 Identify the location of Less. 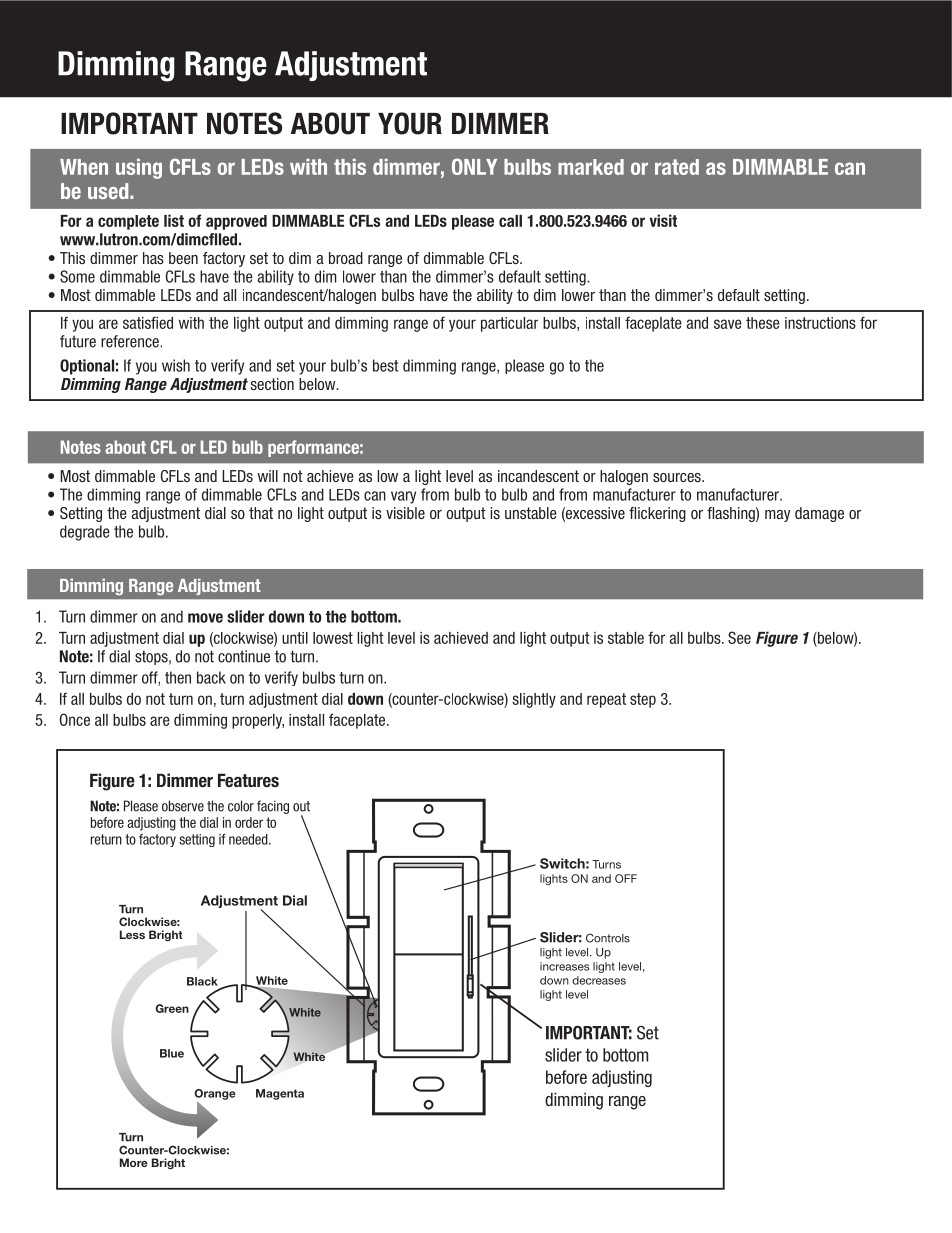
(132, 934).
